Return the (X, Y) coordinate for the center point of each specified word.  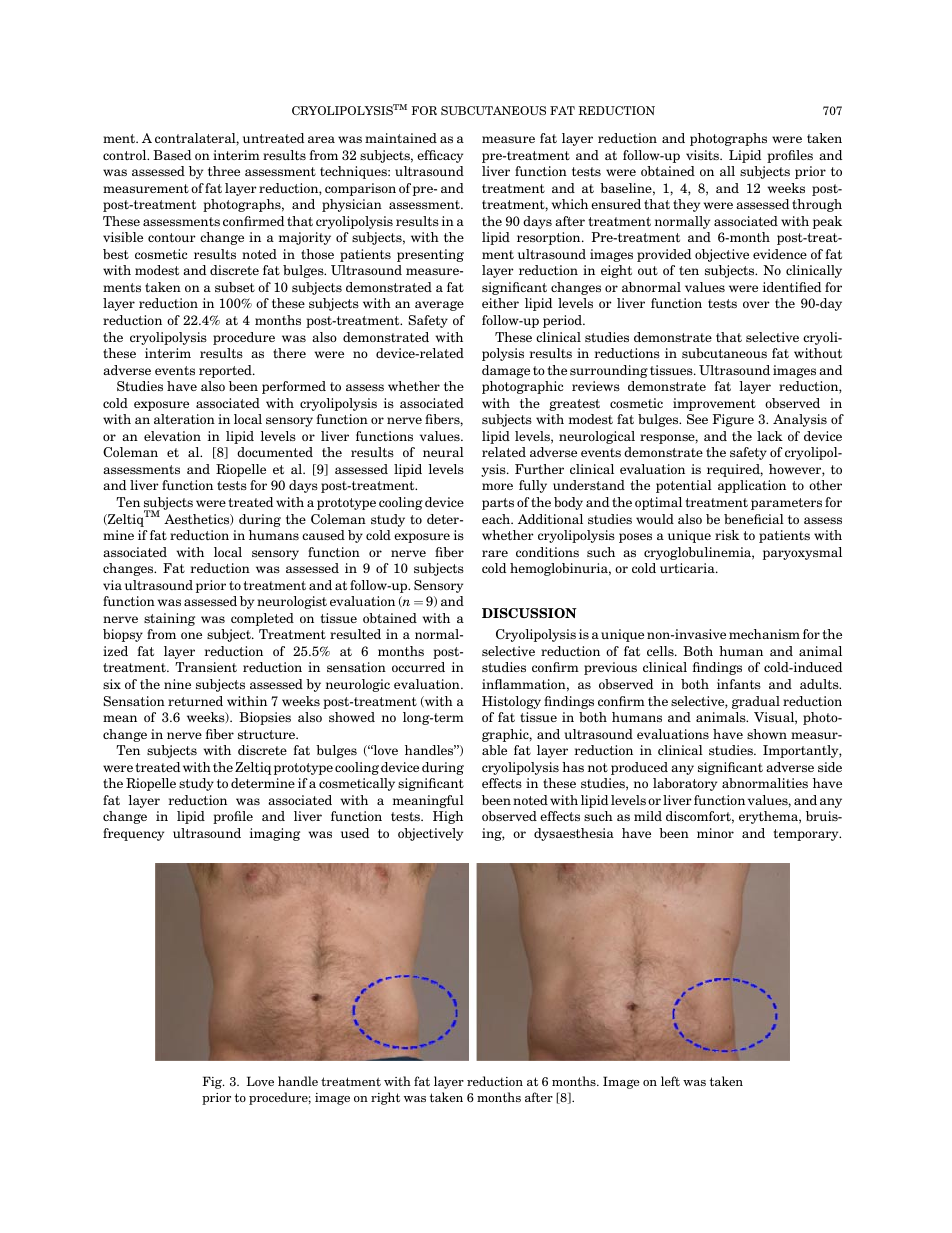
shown (767, 734)
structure (267, 734)
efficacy (440, 156)
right (385, 1098)
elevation (172, 436)
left (670, 1081)
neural (443, 452)
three (224, 171)
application (752, 486)
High (448, 817)
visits (703, 155)
